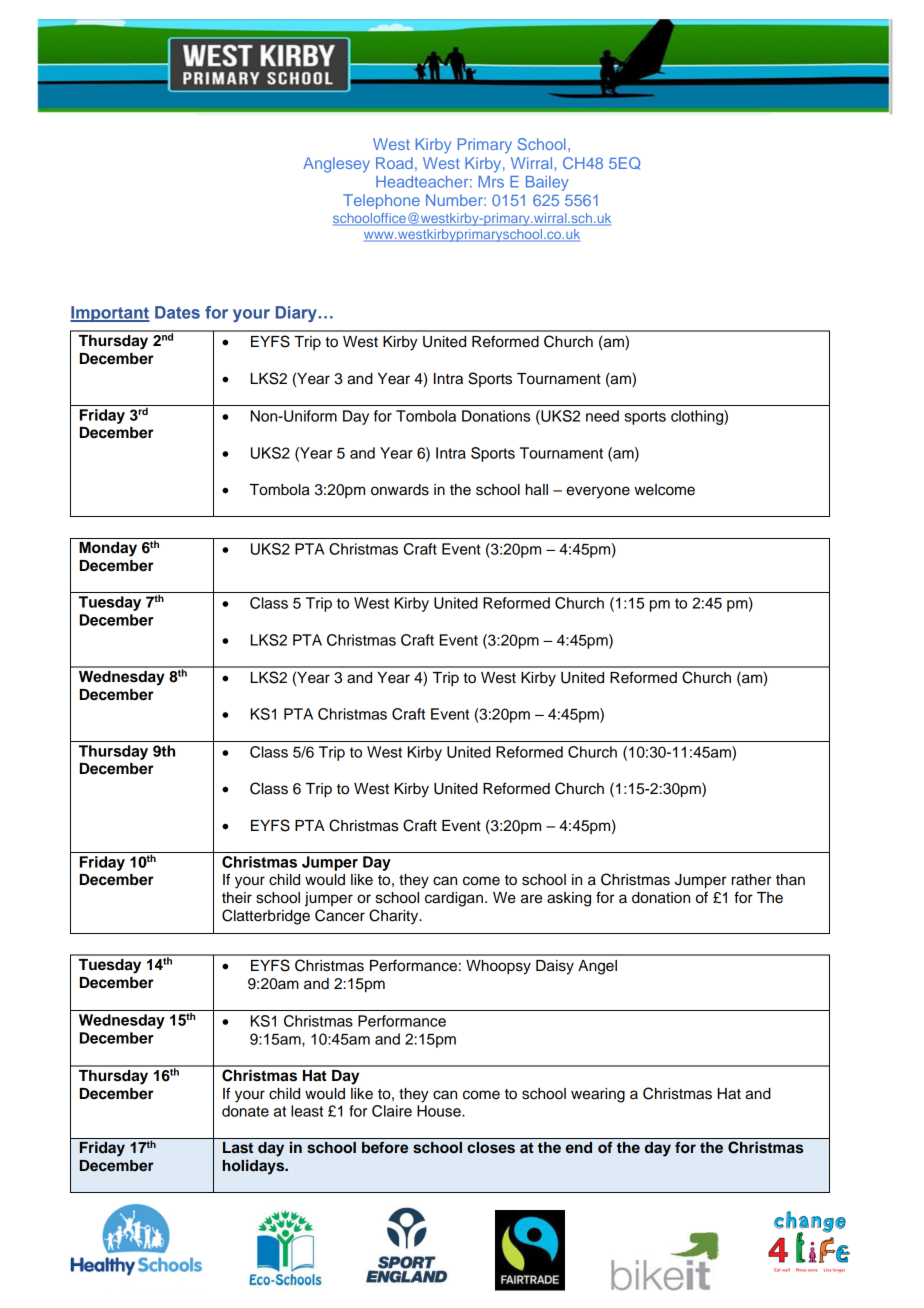 This image has width=924, height=1308. Describe the element at coordinates (547, 183) in the image. I see `Bailey` at that location.
